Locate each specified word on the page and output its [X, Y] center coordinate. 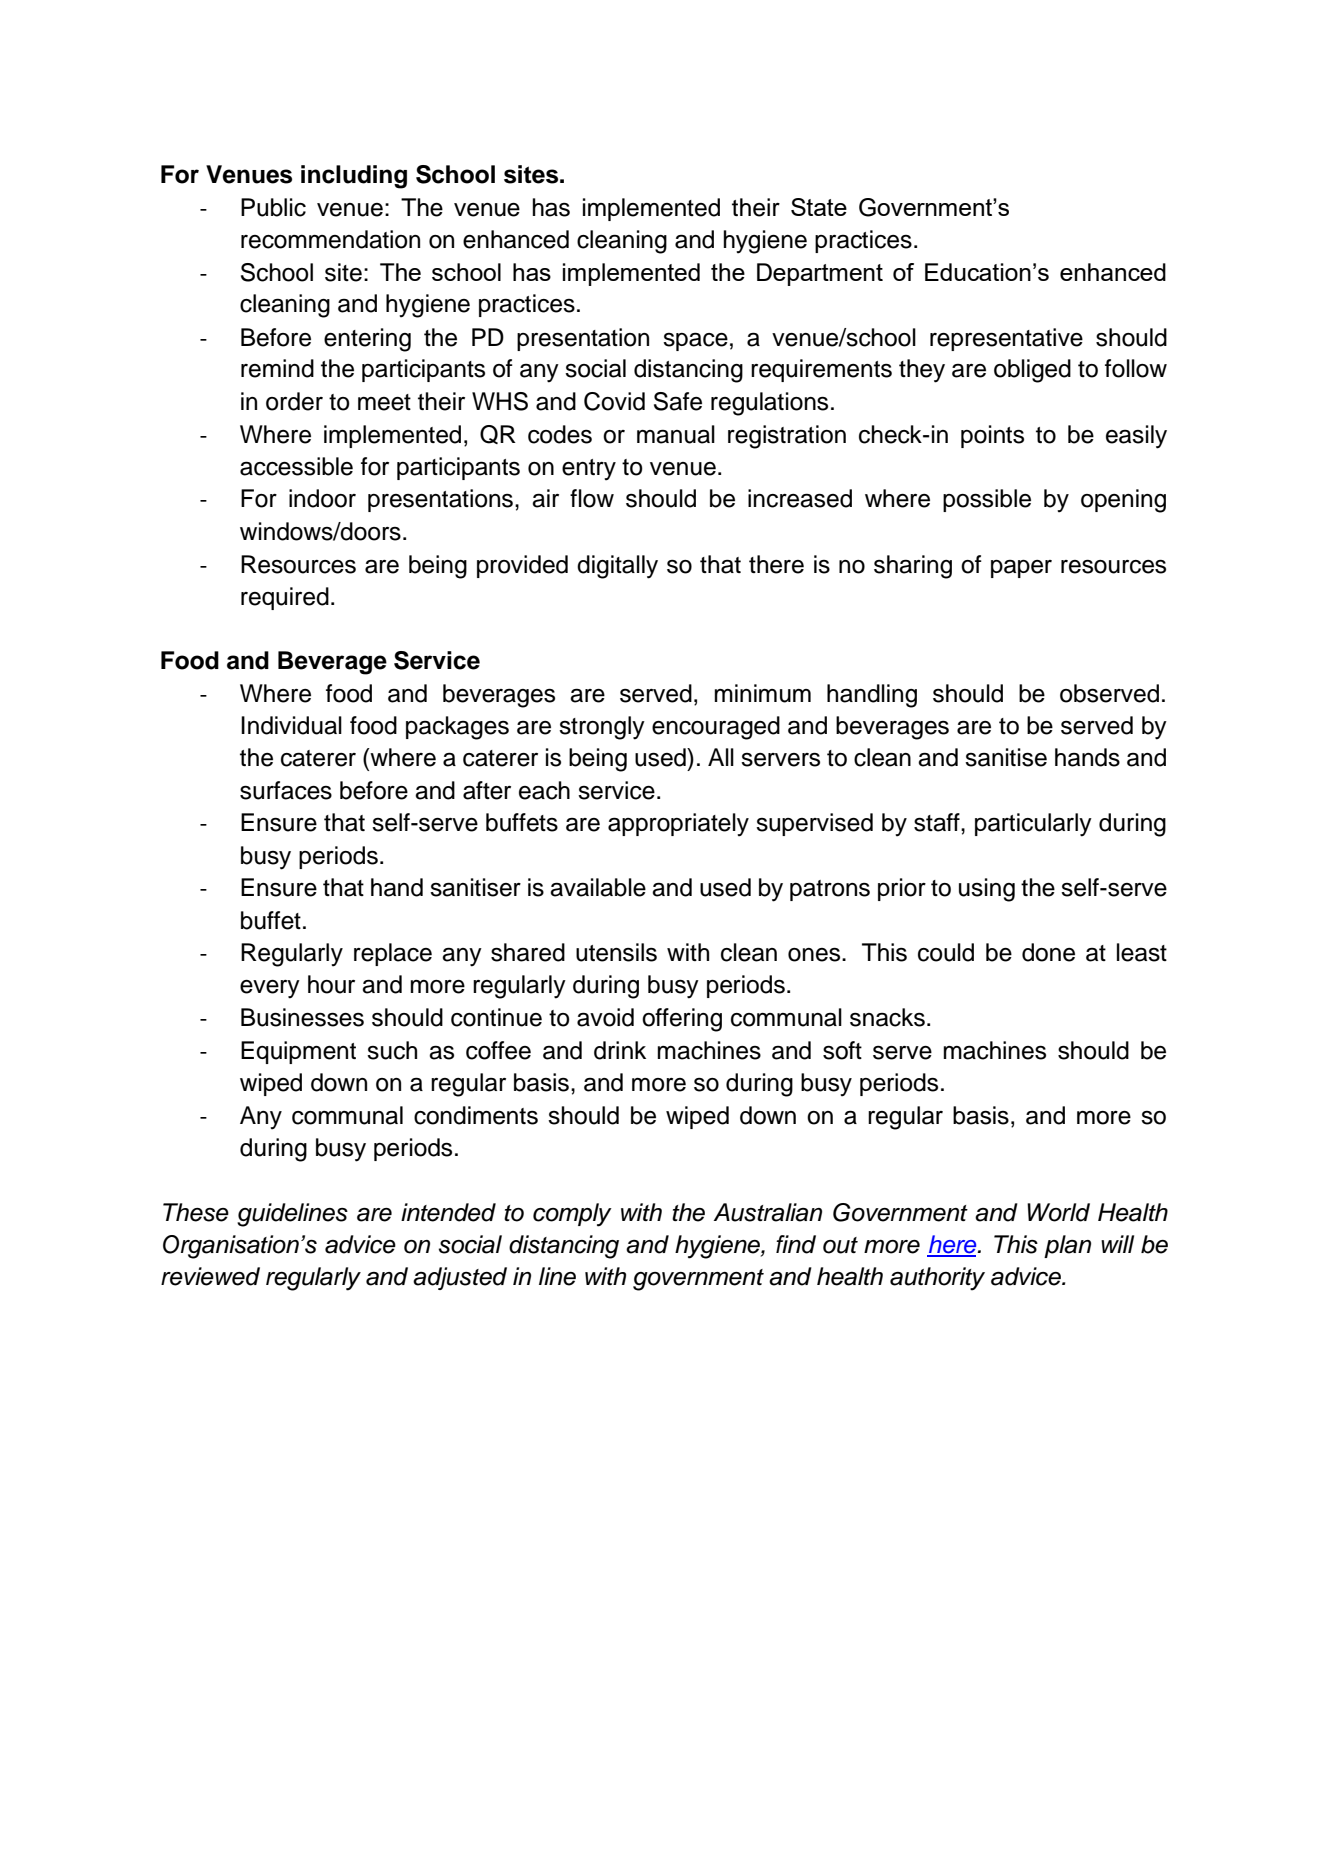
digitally [617, 567]
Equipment [298, 1052]
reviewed [210, 1276]
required [285, 598]
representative [1006, 339]
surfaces [286, 790]
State [819, 207]
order [294, 401]
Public [273, 207]
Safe [678, 401]
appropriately [678, 825]
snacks [887, 1017]
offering [682, 1020]
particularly [1033, 825]
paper [1021, 569]
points [992, 436]
